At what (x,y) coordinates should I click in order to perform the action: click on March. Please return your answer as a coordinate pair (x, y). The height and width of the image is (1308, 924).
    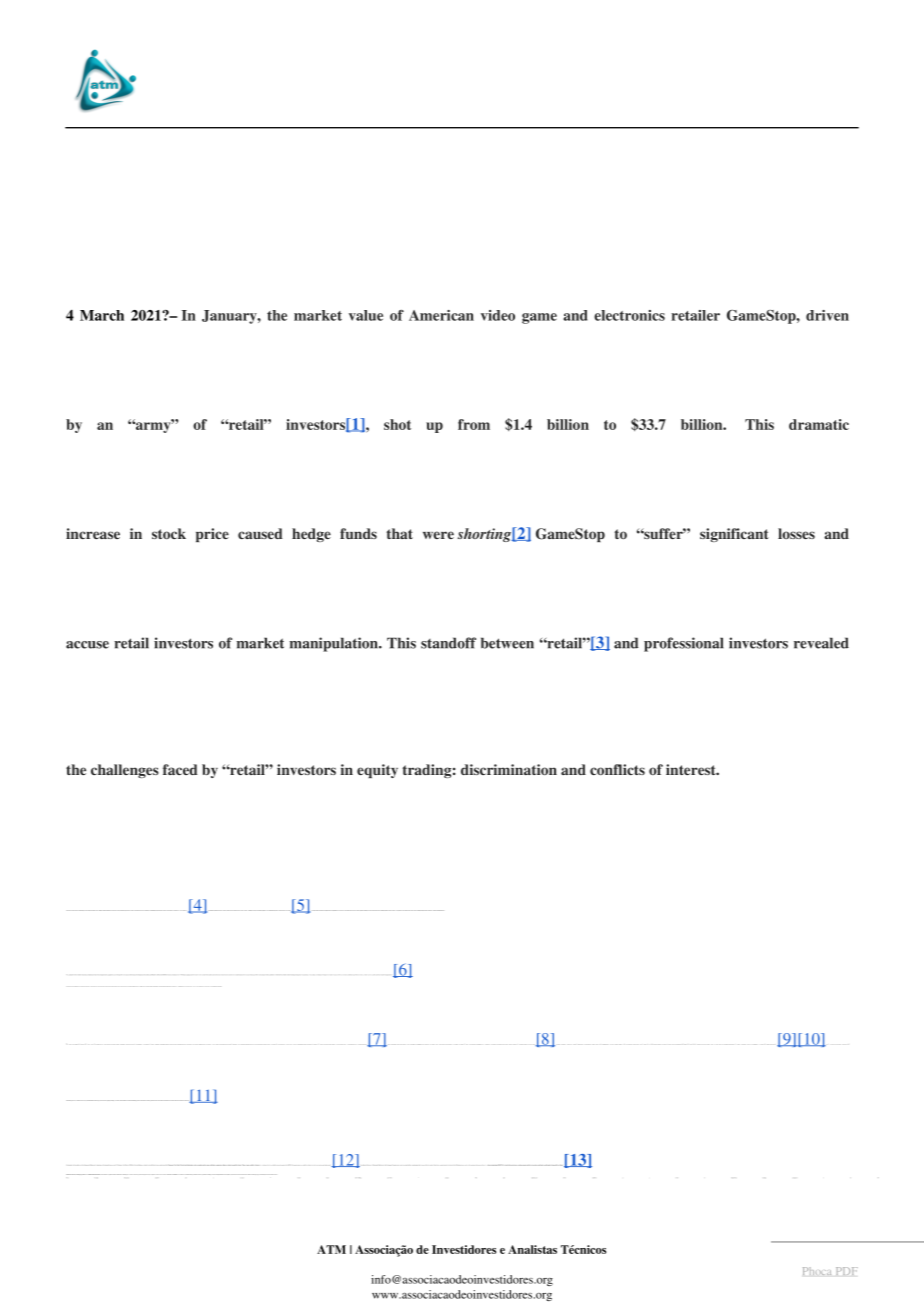
    Looking at the image, I should click on (102, 315).
